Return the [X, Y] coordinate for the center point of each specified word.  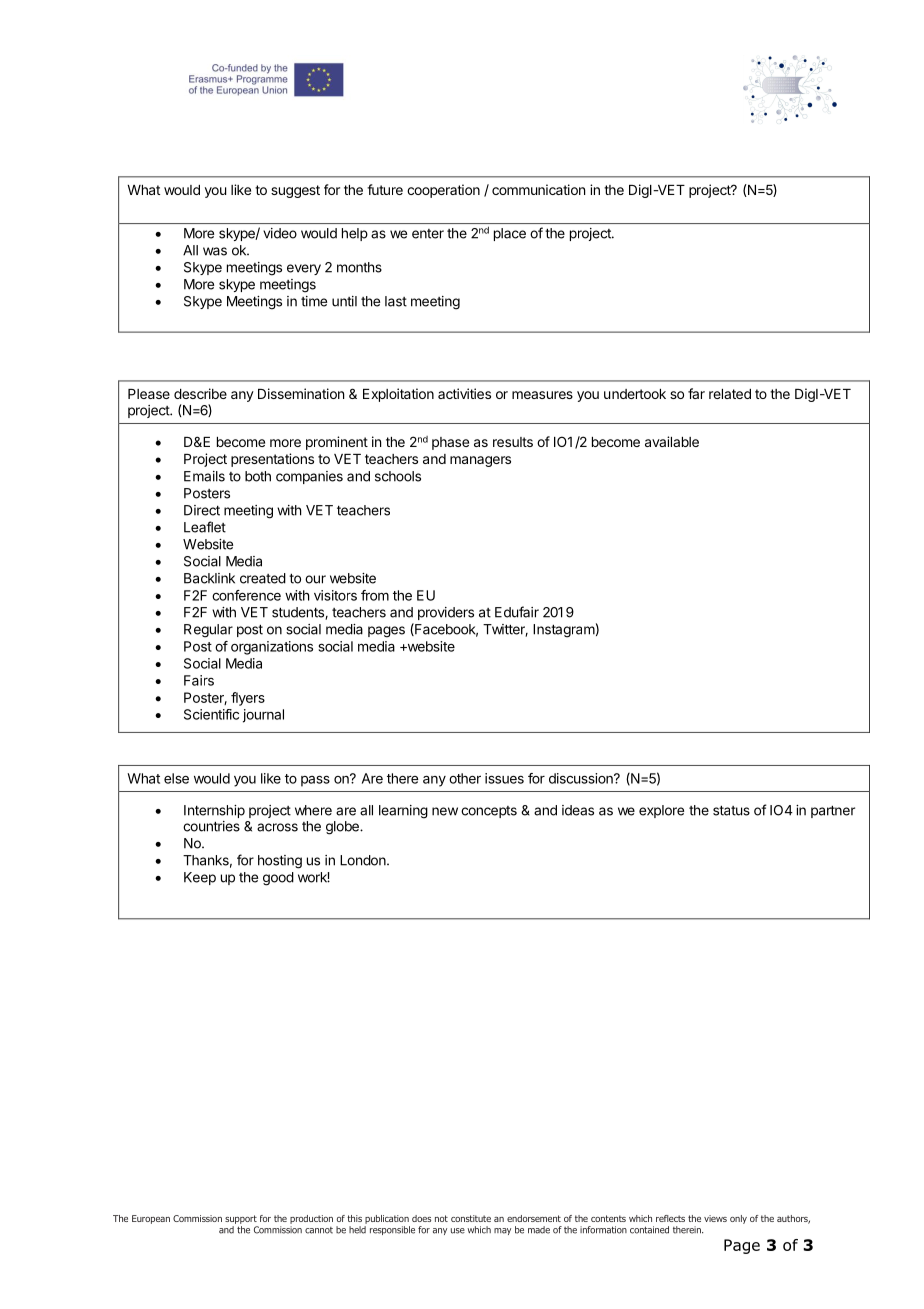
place [510, 234]
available [672, 441]
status [731, 810]
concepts [489, 812]
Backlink [209, 578]
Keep [200, 878]
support [241, 1219]
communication [538, 189]
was [215, 251]
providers [446, 613]
